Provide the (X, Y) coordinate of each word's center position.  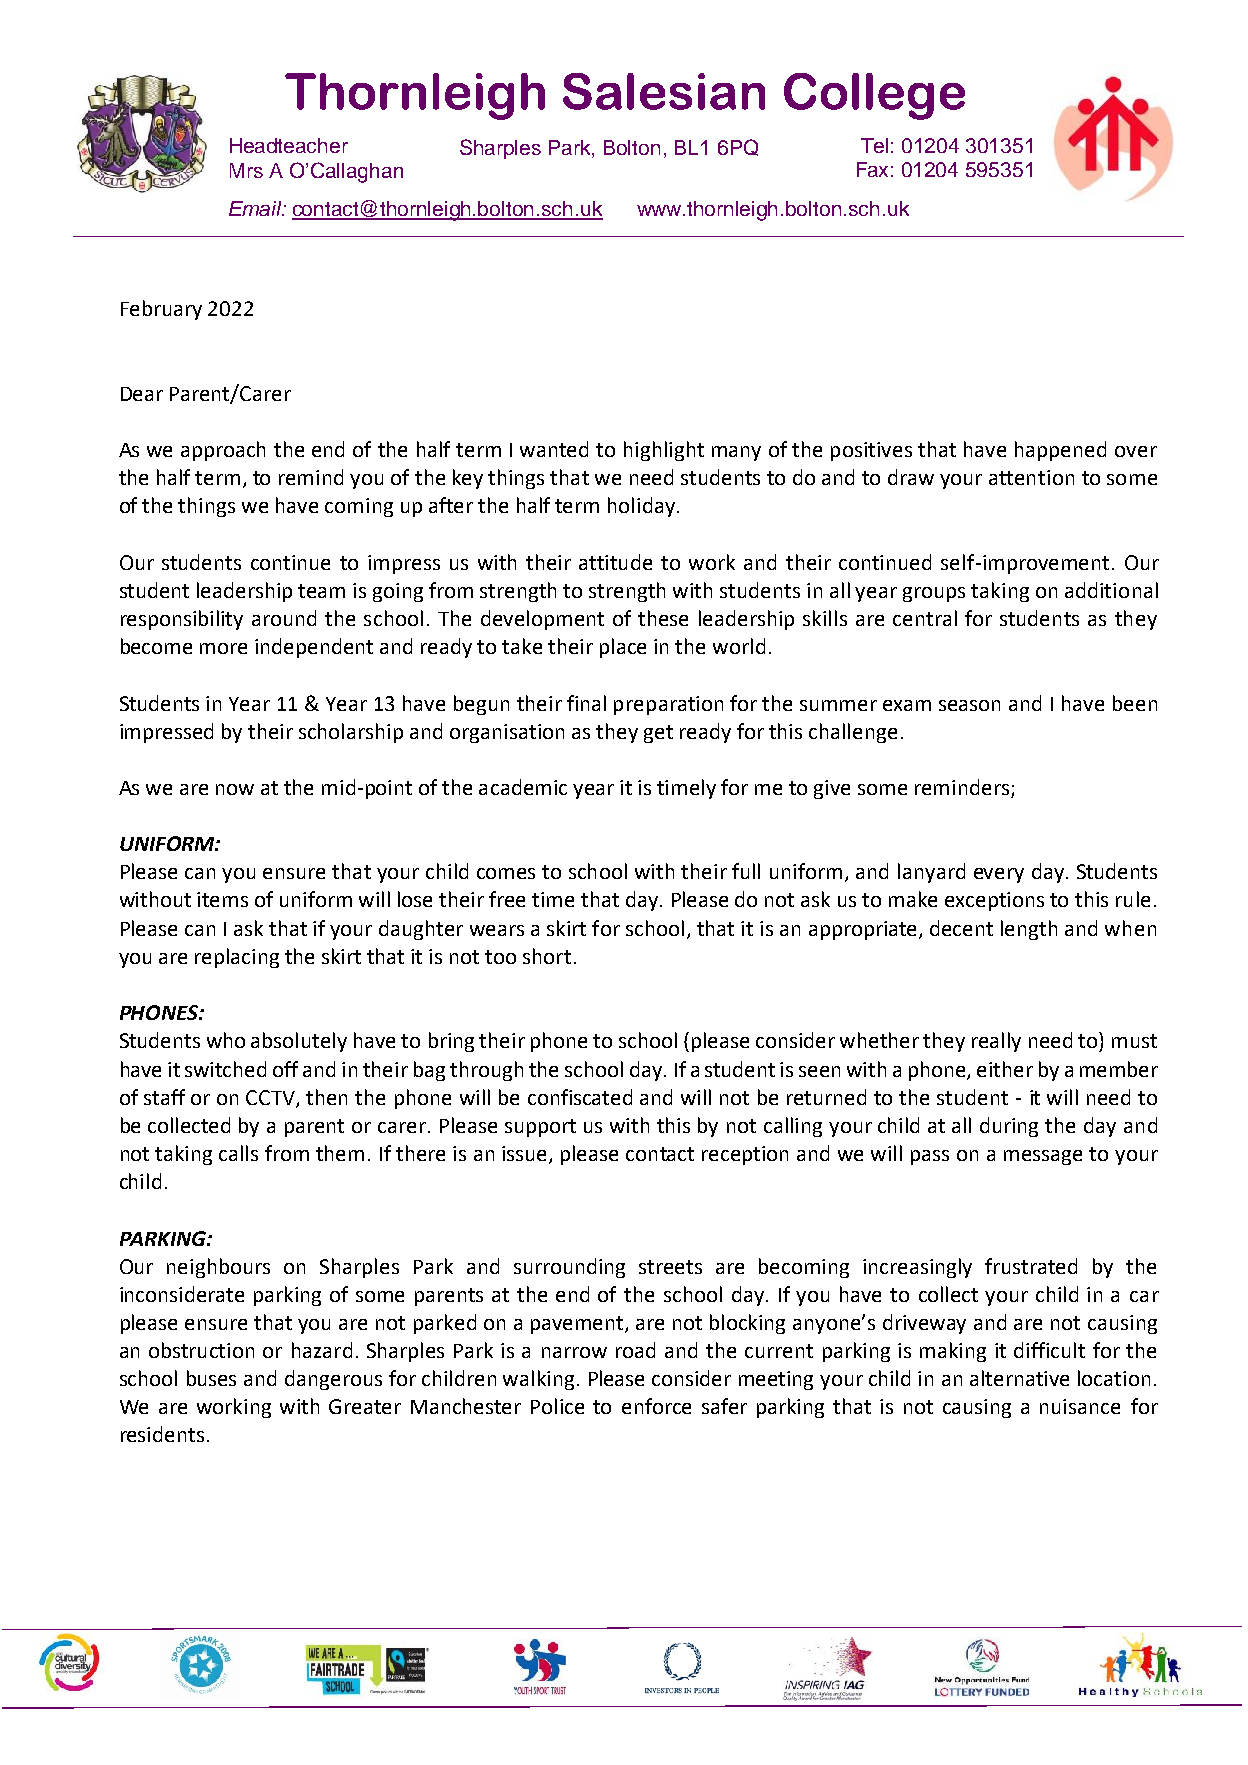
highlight (664, 451)
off (285, 1069)
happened (1060, 451)
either (1005, 1069)
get (658, 734)
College (874, 96)
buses (211, 1378)
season (969, 705)
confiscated (580, 1097)
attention (1031, 477)
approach (223, 451)
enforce (656, 1406)
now (235, 789)
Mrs (246, 170)
